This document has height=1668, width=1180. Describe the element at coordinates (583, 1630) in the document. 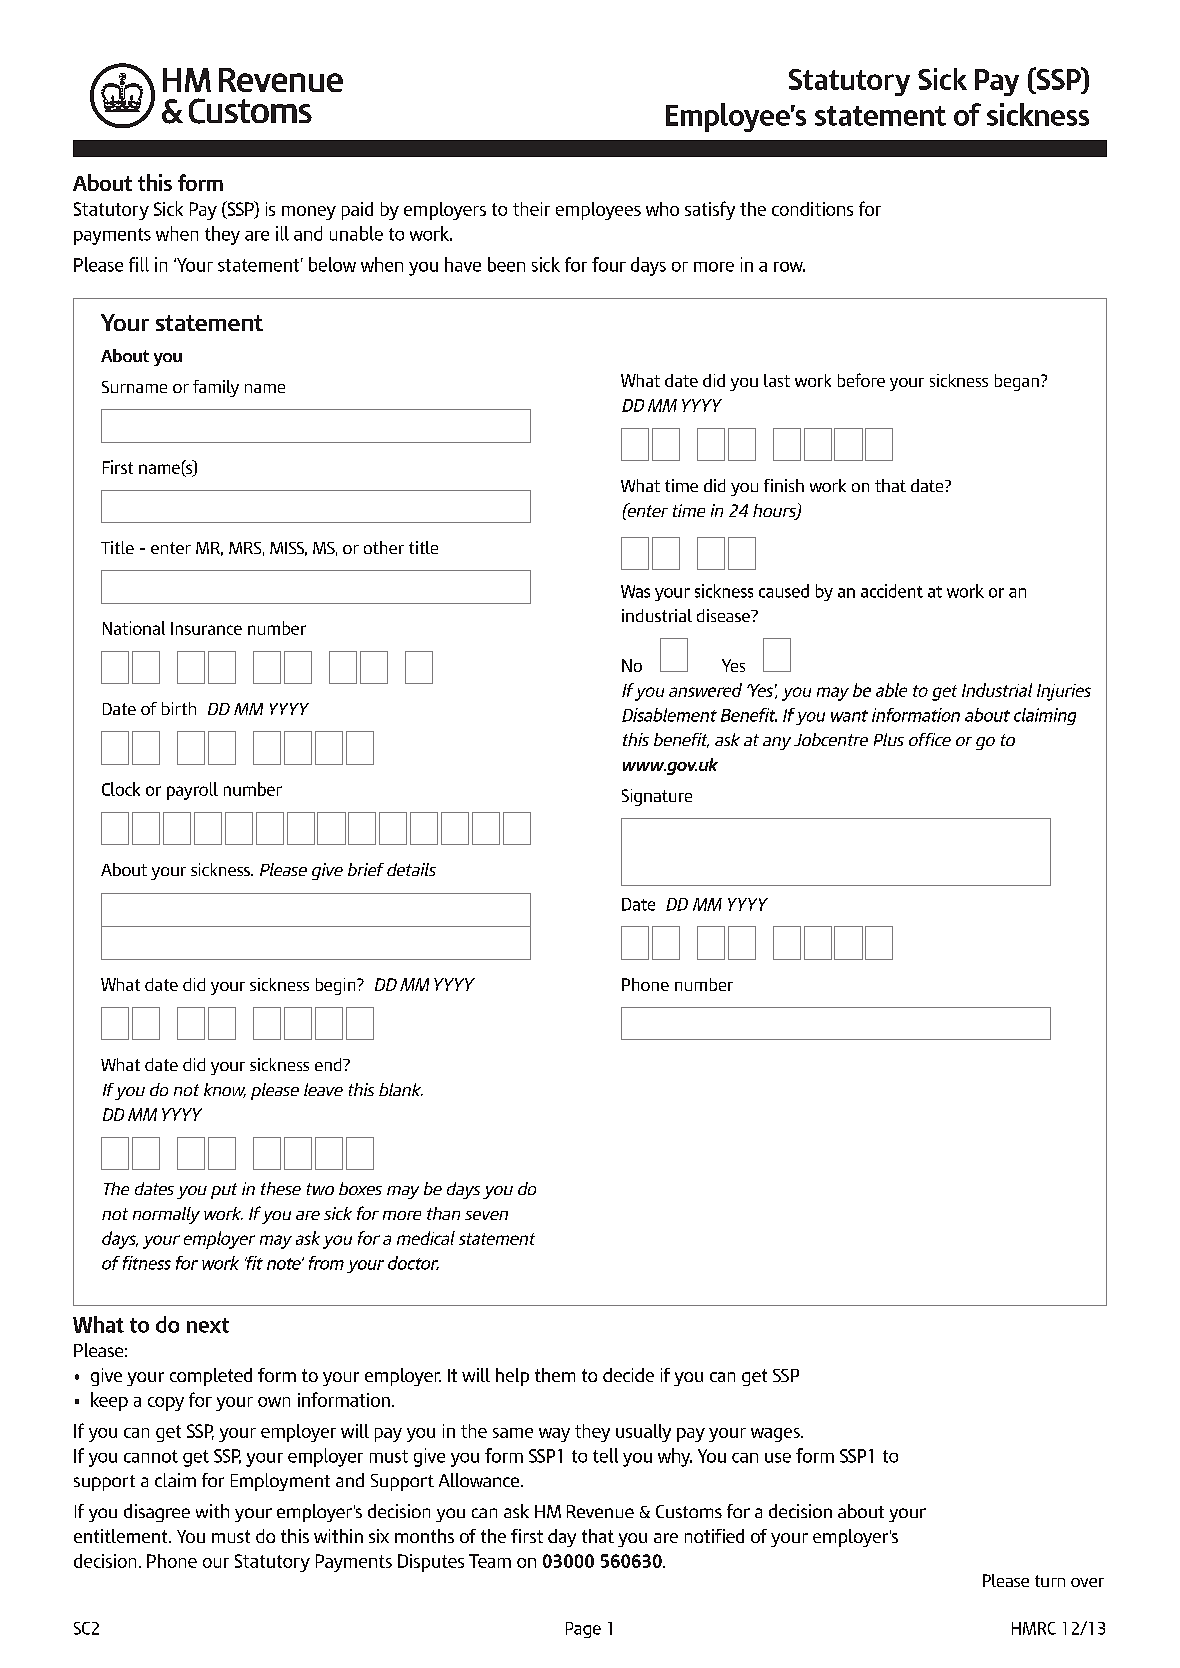

I see `Page` at that location.
